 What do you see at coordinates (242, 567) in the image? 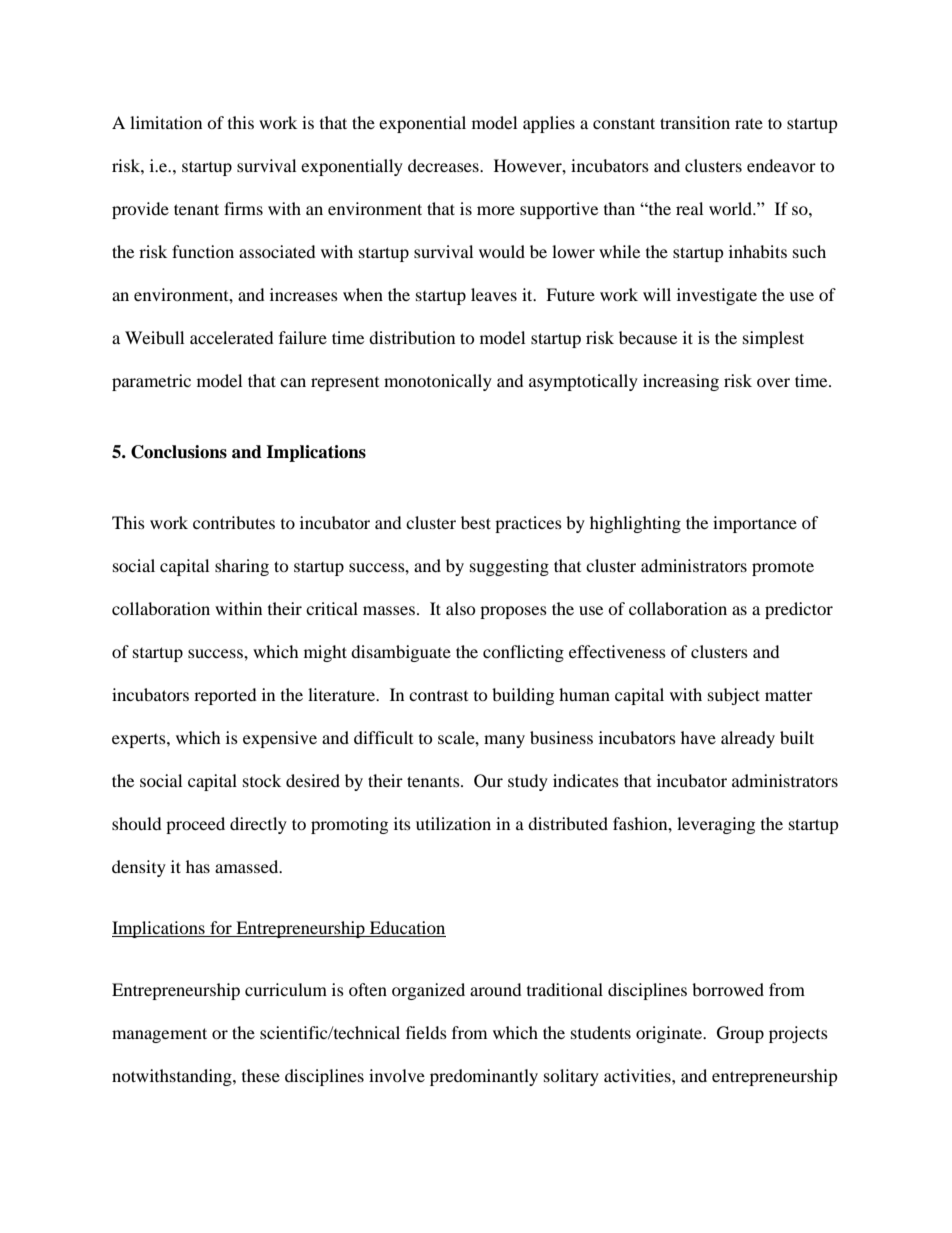
I see `sharing` at bounding box center [242, 567].
